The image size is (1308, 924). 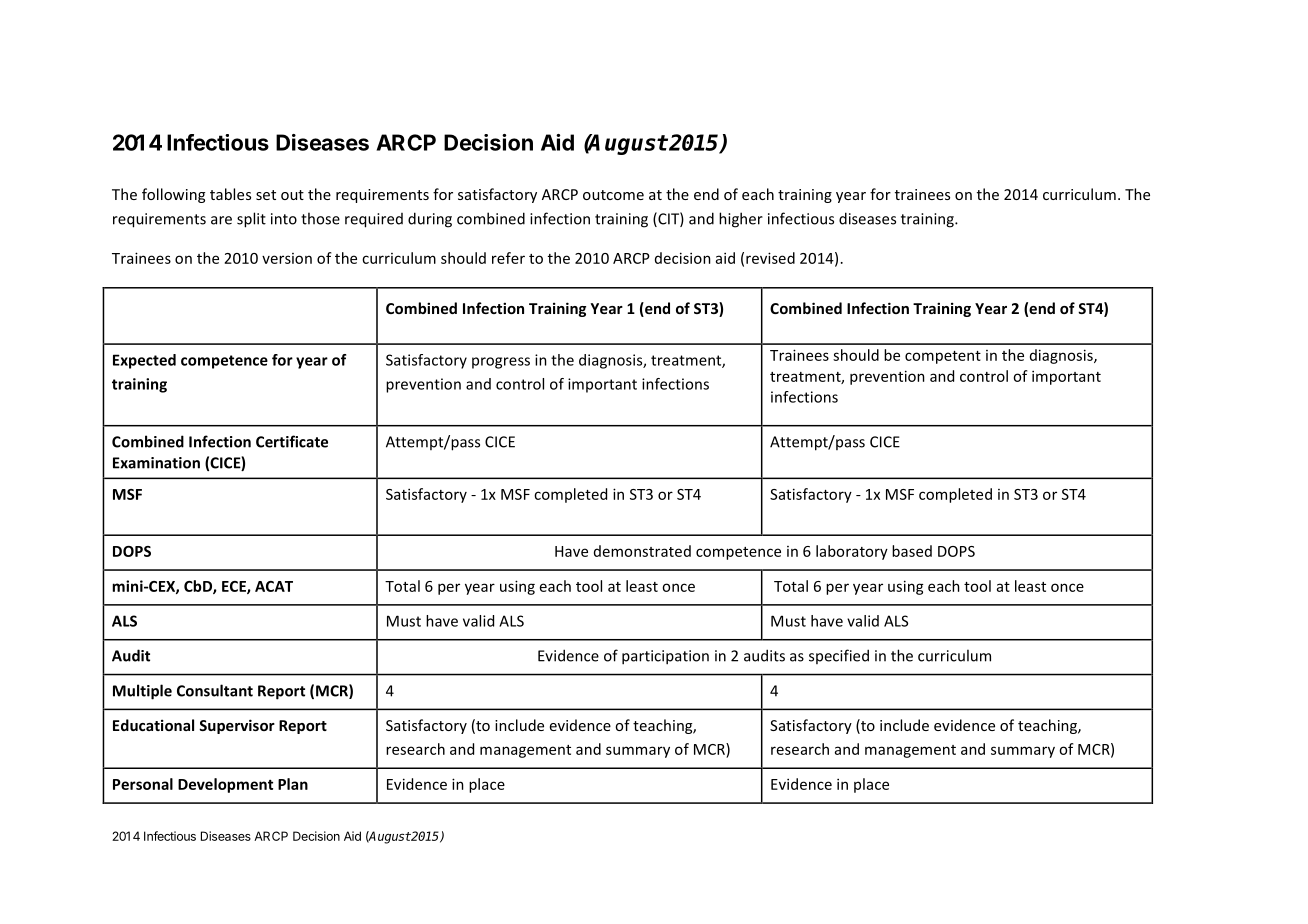 I want to click on competent, so click(x=943, y=357).
